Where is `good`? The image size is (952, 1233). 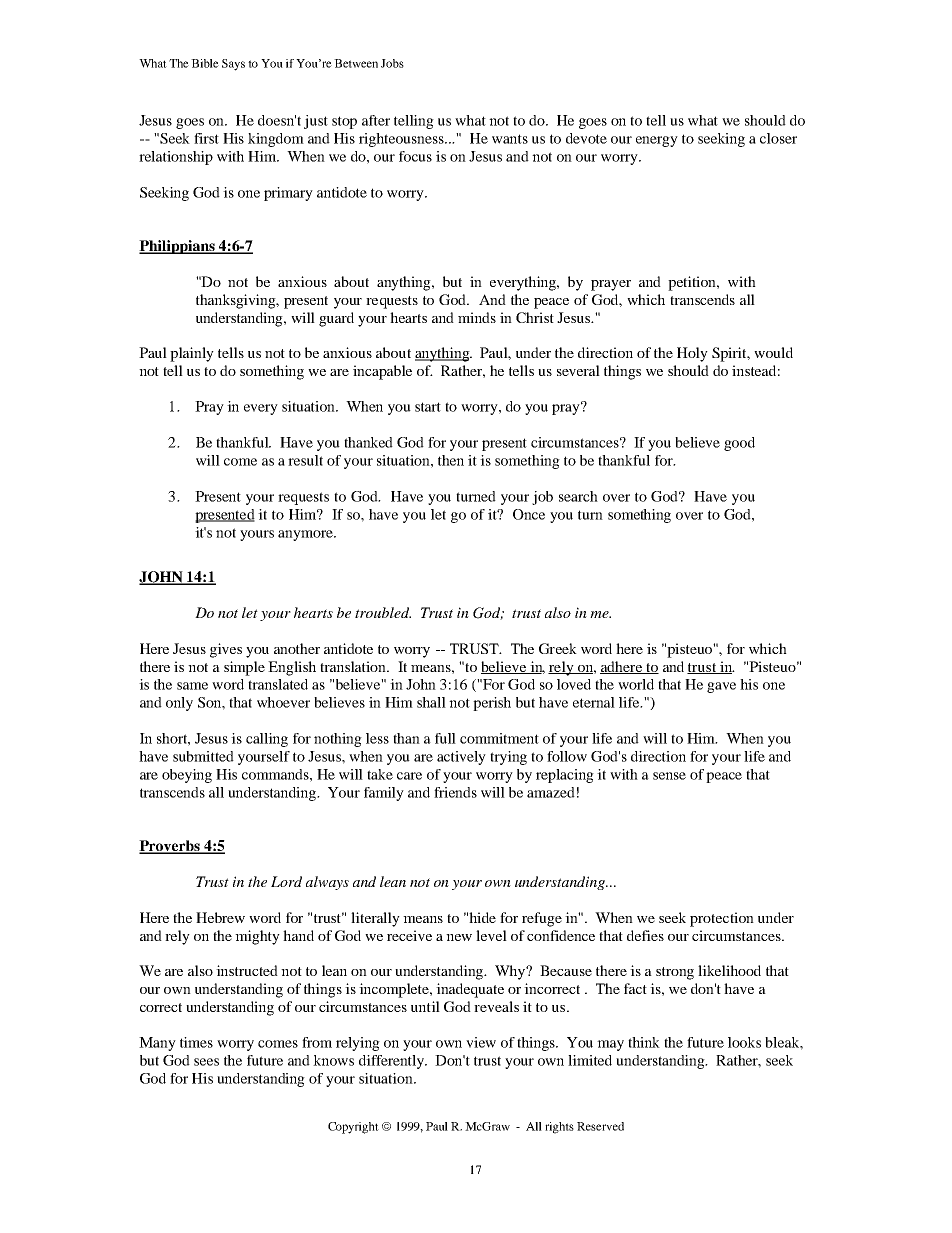
good is located at coordinates (739, 444).
